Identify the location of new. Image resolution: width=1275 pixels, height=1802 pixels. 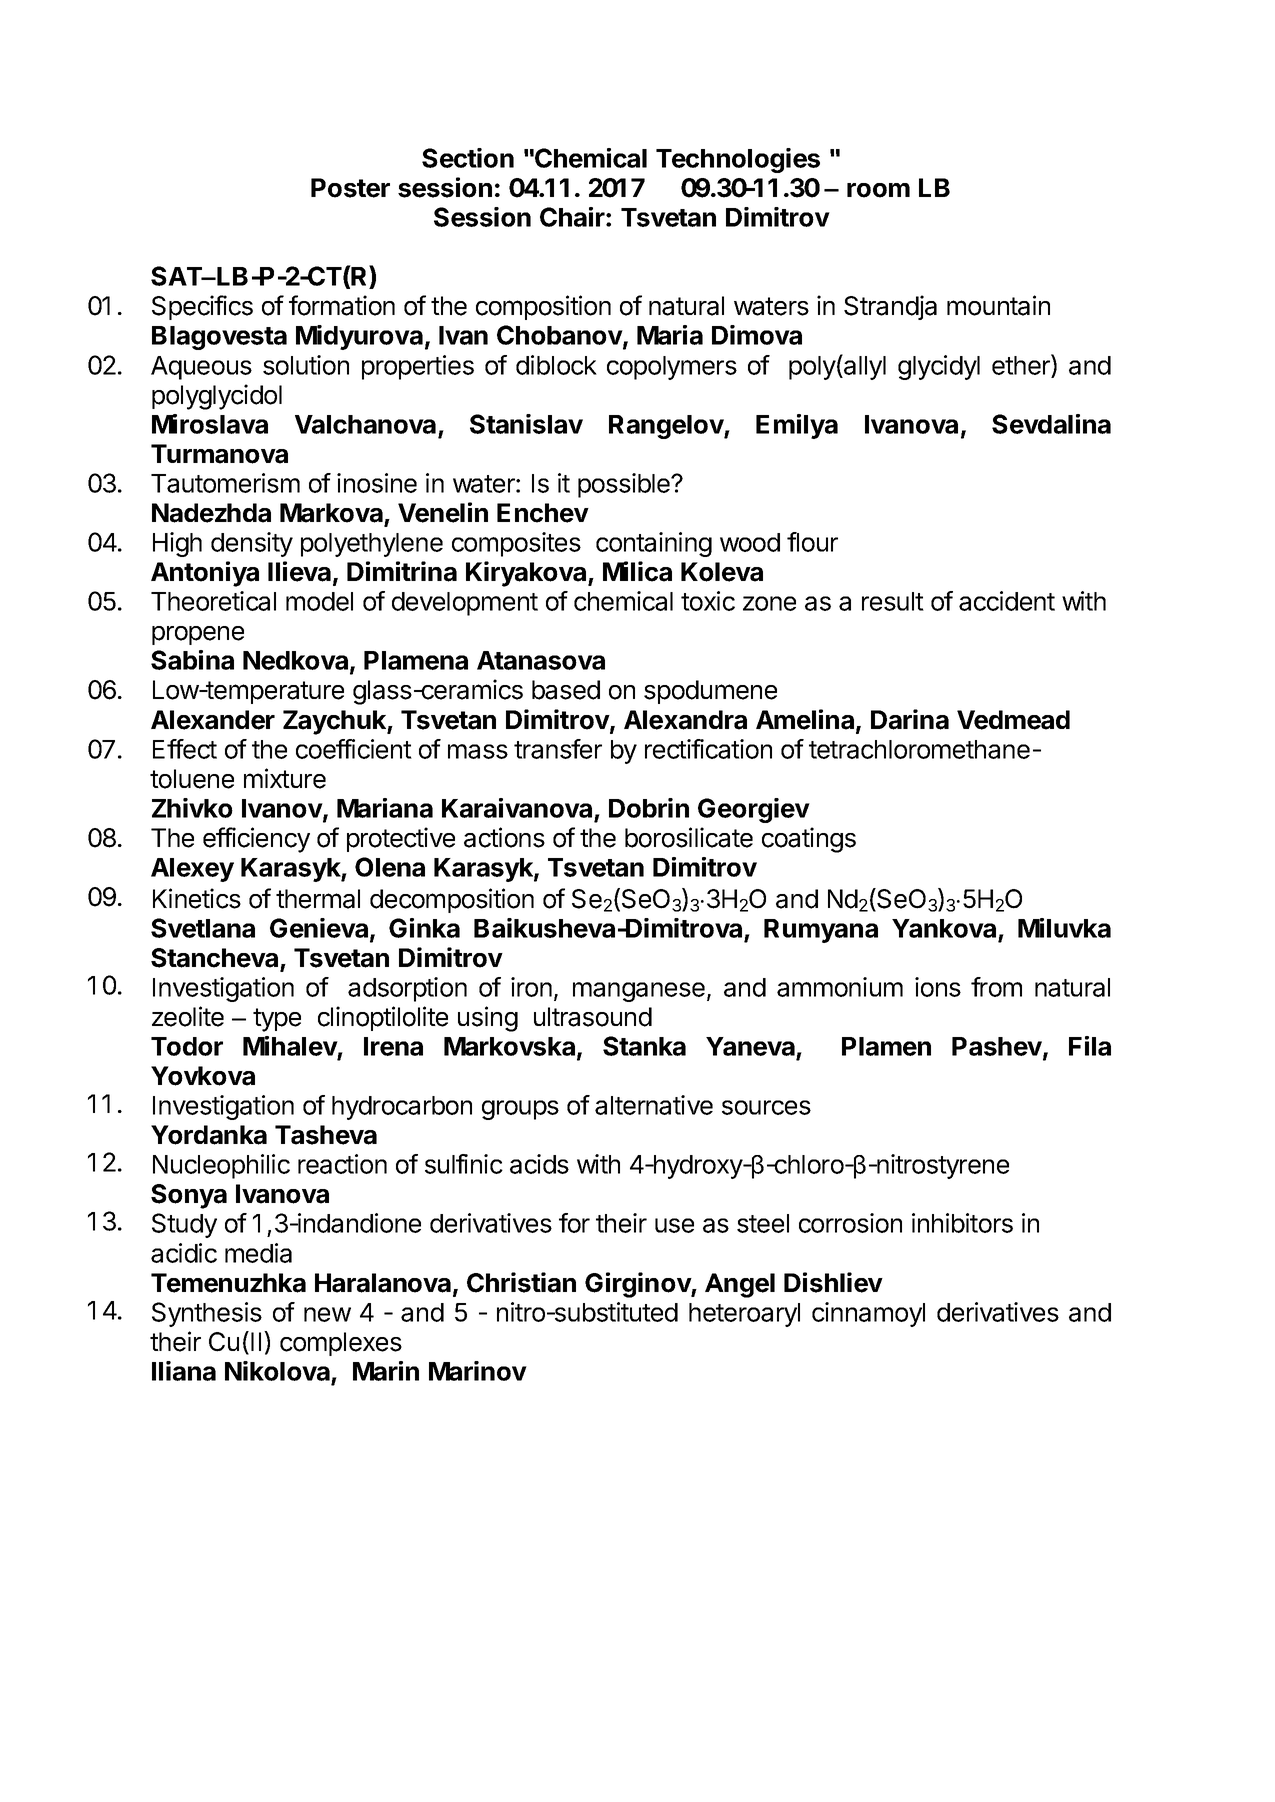
(327, 1314).
